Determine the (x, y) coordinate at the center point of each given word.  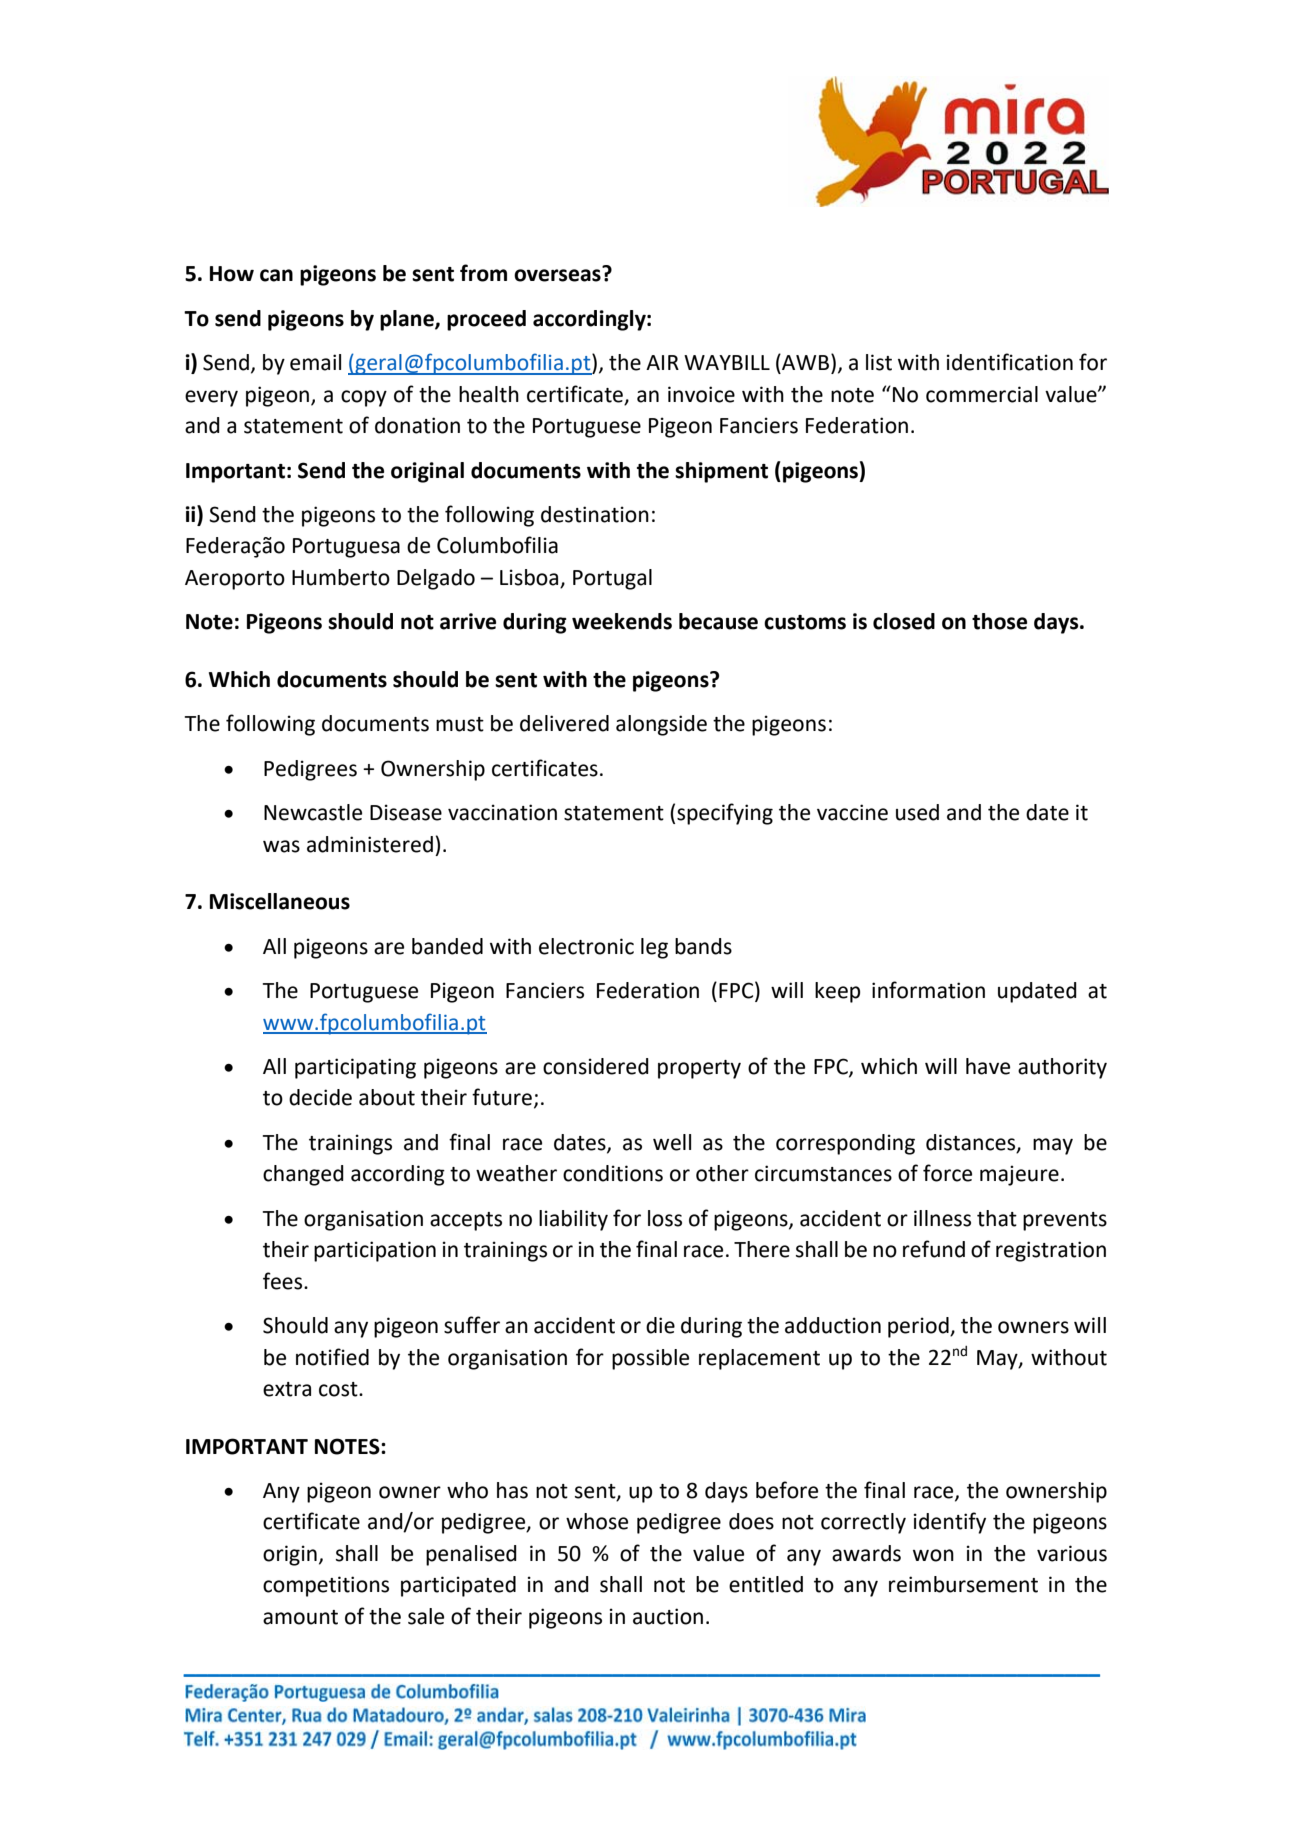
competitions (326, 1586)
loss (665, 1218)
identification (1010, 362)
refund (934, 1249)
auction (668, 1616)
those (999, 621)
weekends (622, 621)
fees (284, 1281)
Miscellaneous (280, 901)
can (276, 275)
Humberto (341, 577)
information (928, 990)
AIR (662, 362)
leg (654, 948)
